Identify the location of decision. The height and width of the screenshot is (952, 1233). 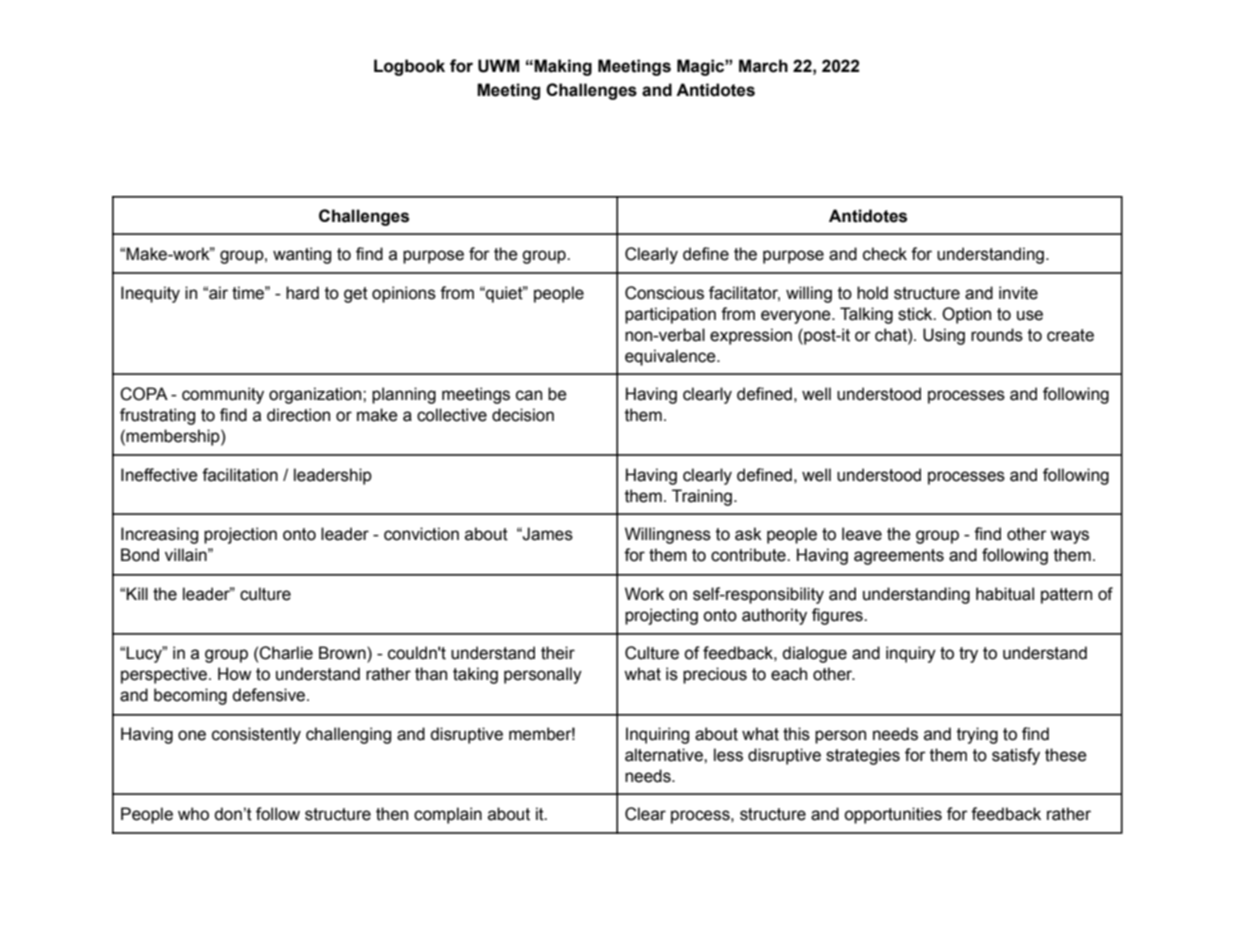
(523, 415).
